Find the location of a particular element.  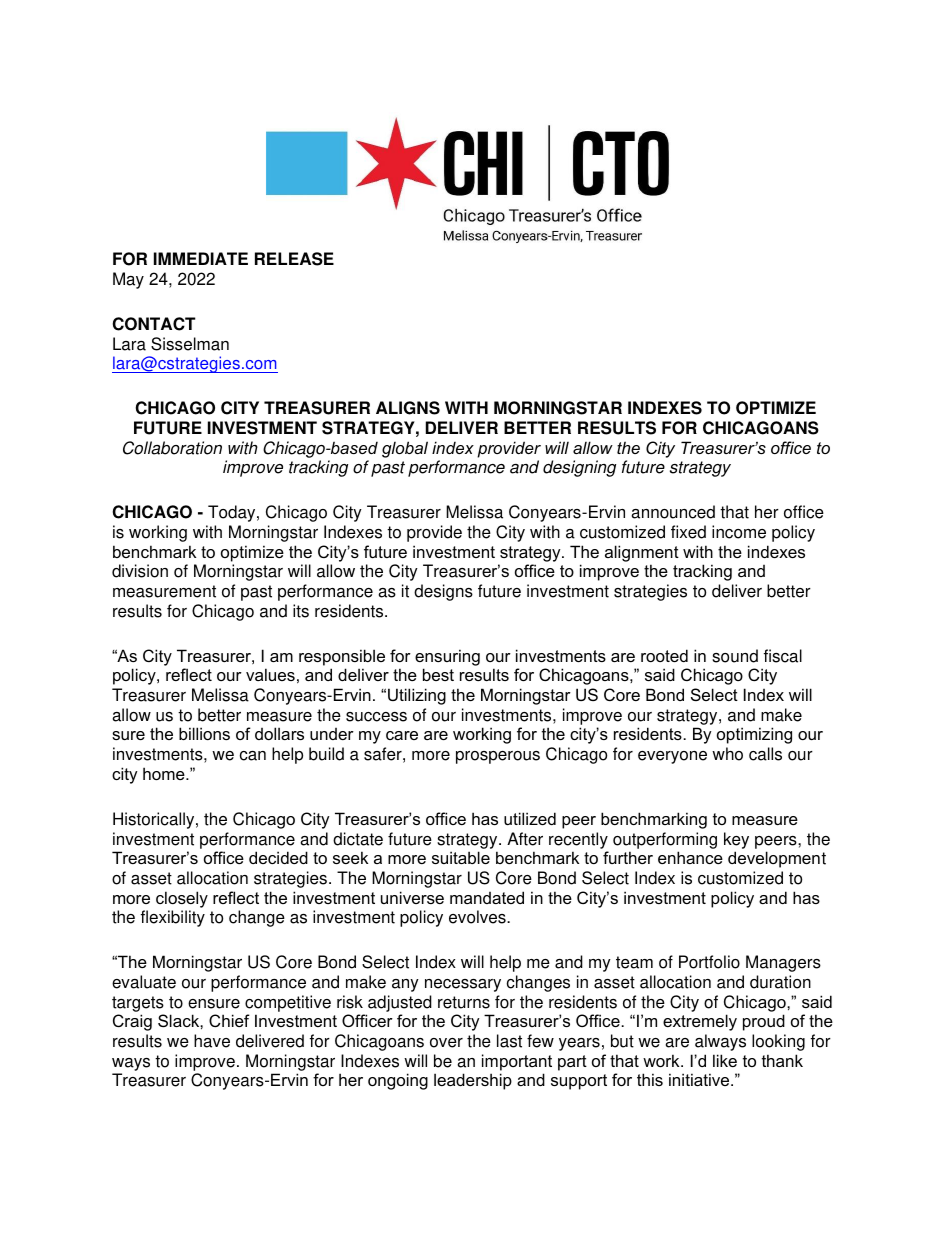

have is located at coordinates (212, 1041).
